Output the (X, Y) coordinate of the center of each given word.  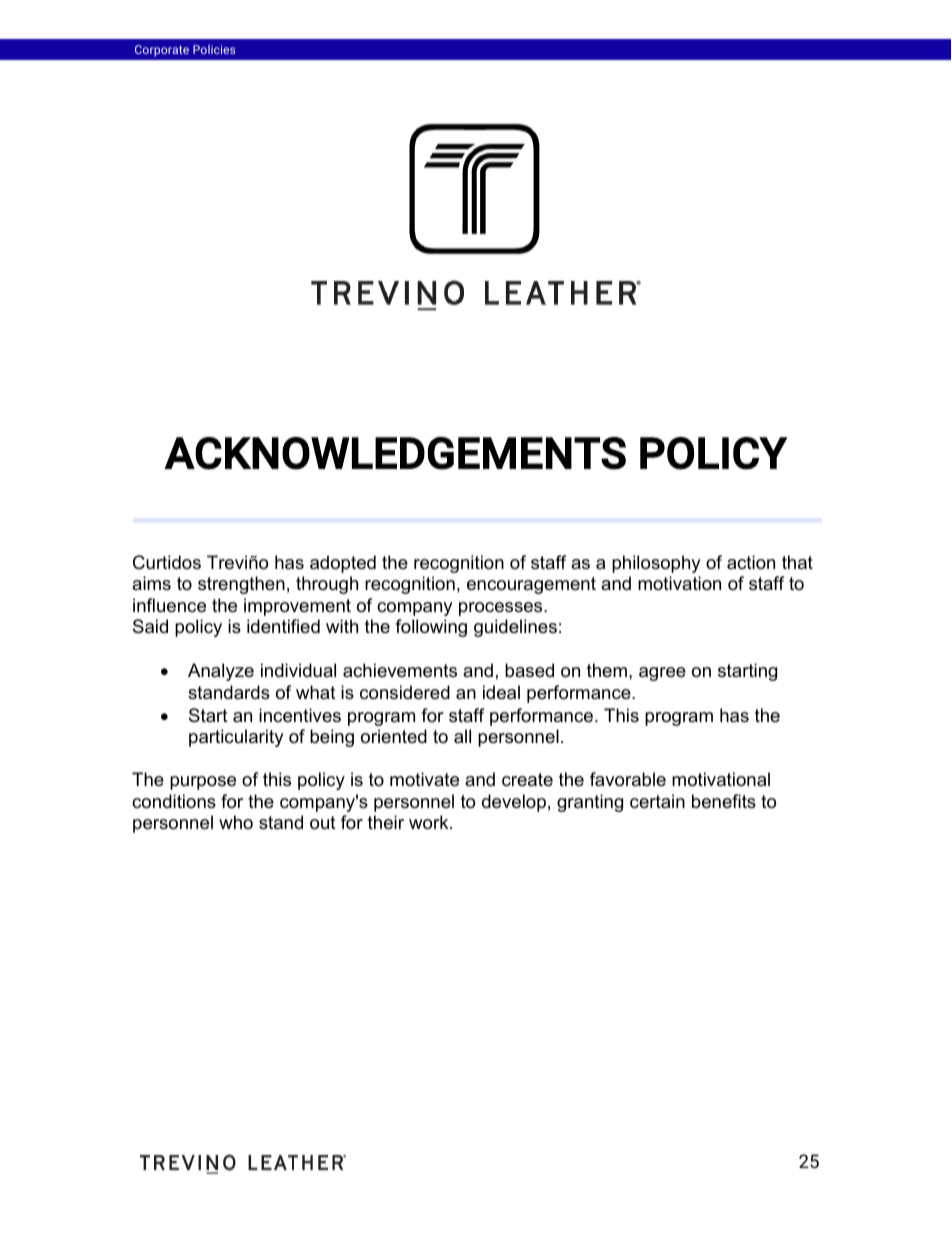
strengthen (241, 585)
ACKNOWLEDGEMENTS (395, 453)
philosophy (656, 564)
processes (502, 609)
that (797, 562)
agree (662, 674)
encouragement (531, 585)
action (751, 562)
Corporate (162, 51)
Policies (214, 49)
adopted (343, 564)
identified (283, 626)
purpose (203, 783)
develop (514, 803)
